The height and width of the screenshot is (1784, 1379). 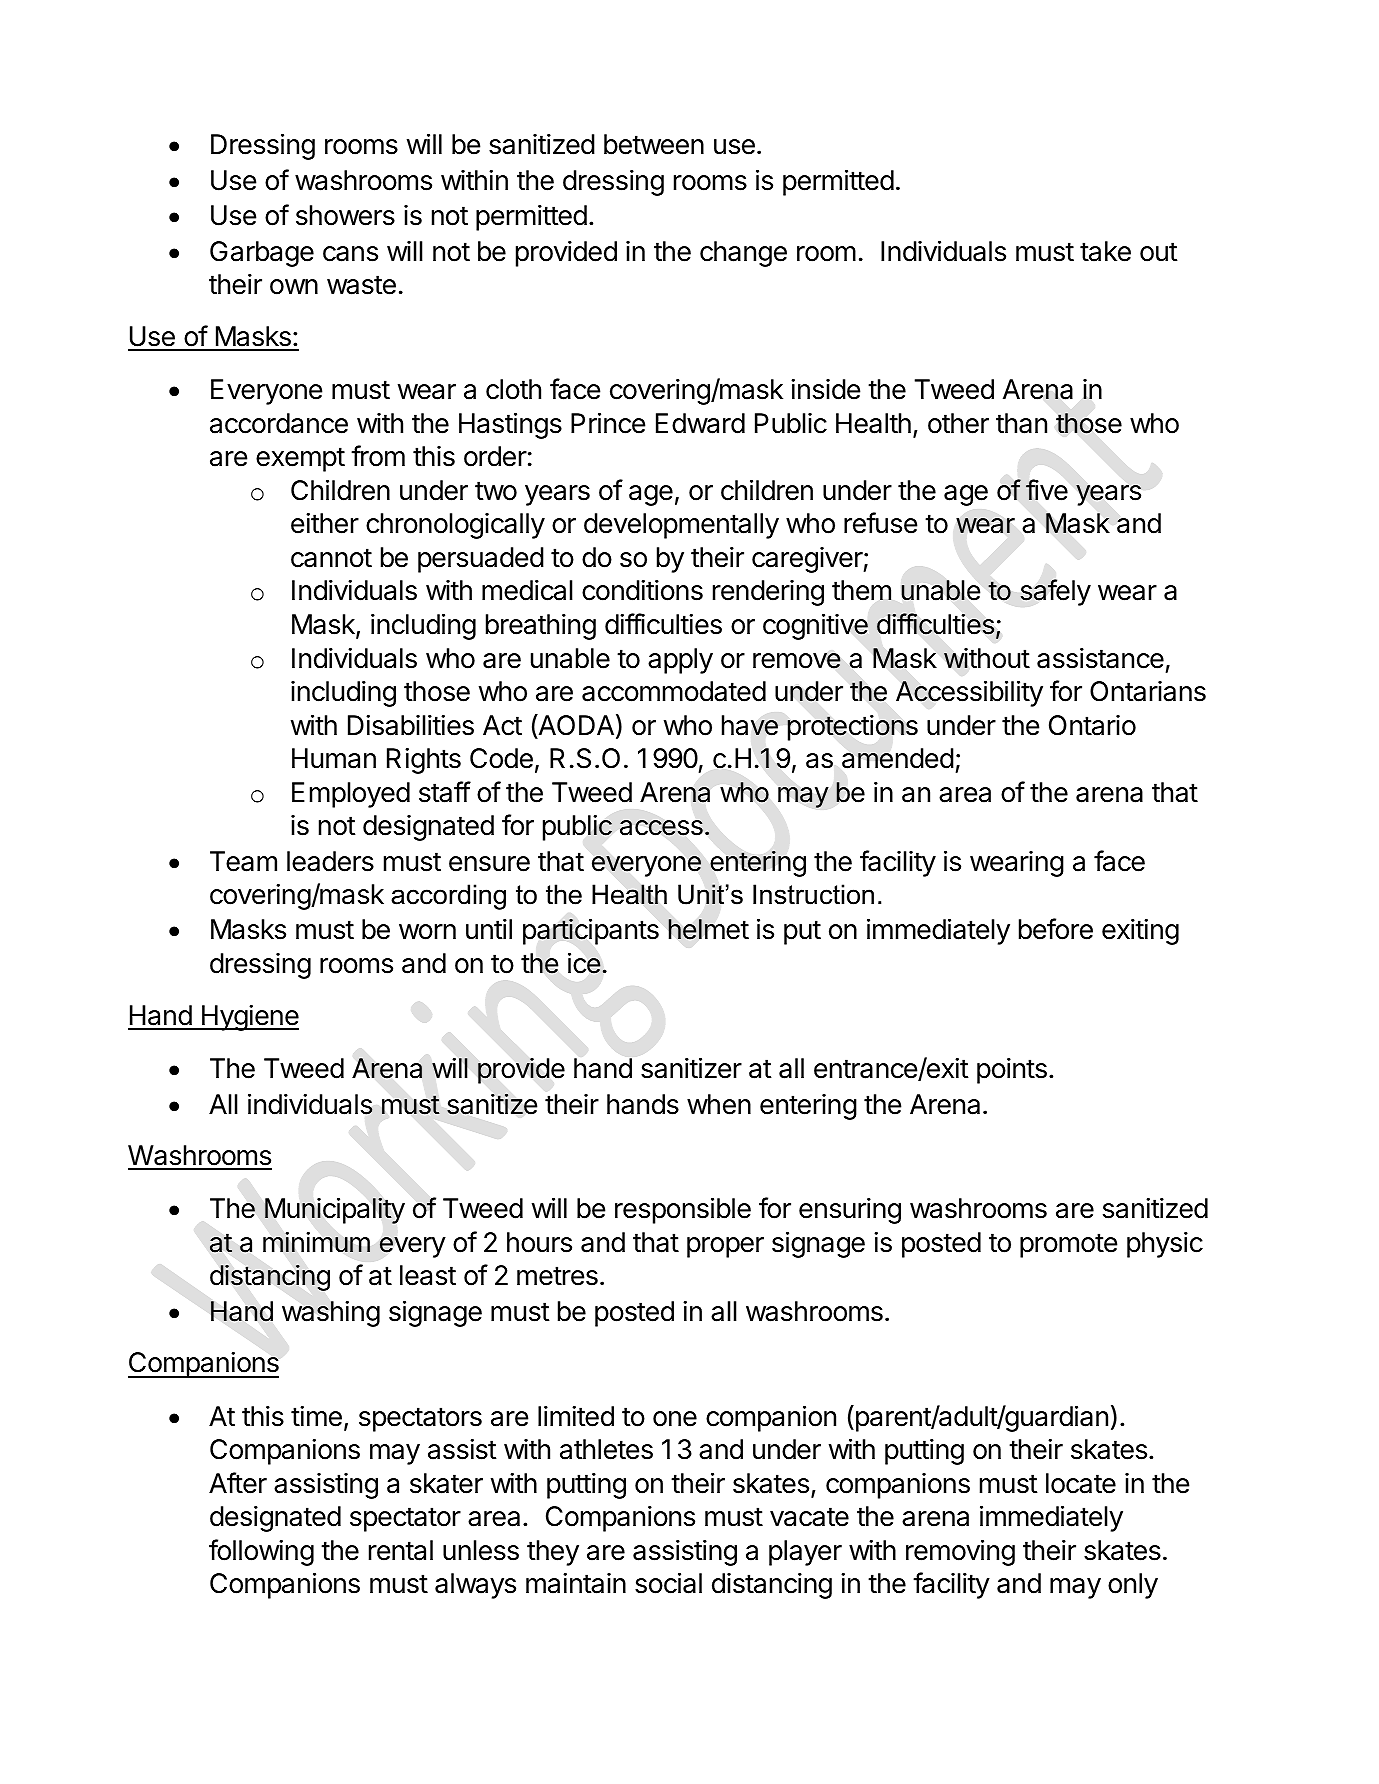 I want to click on social, so click(x=668, y=1583).
